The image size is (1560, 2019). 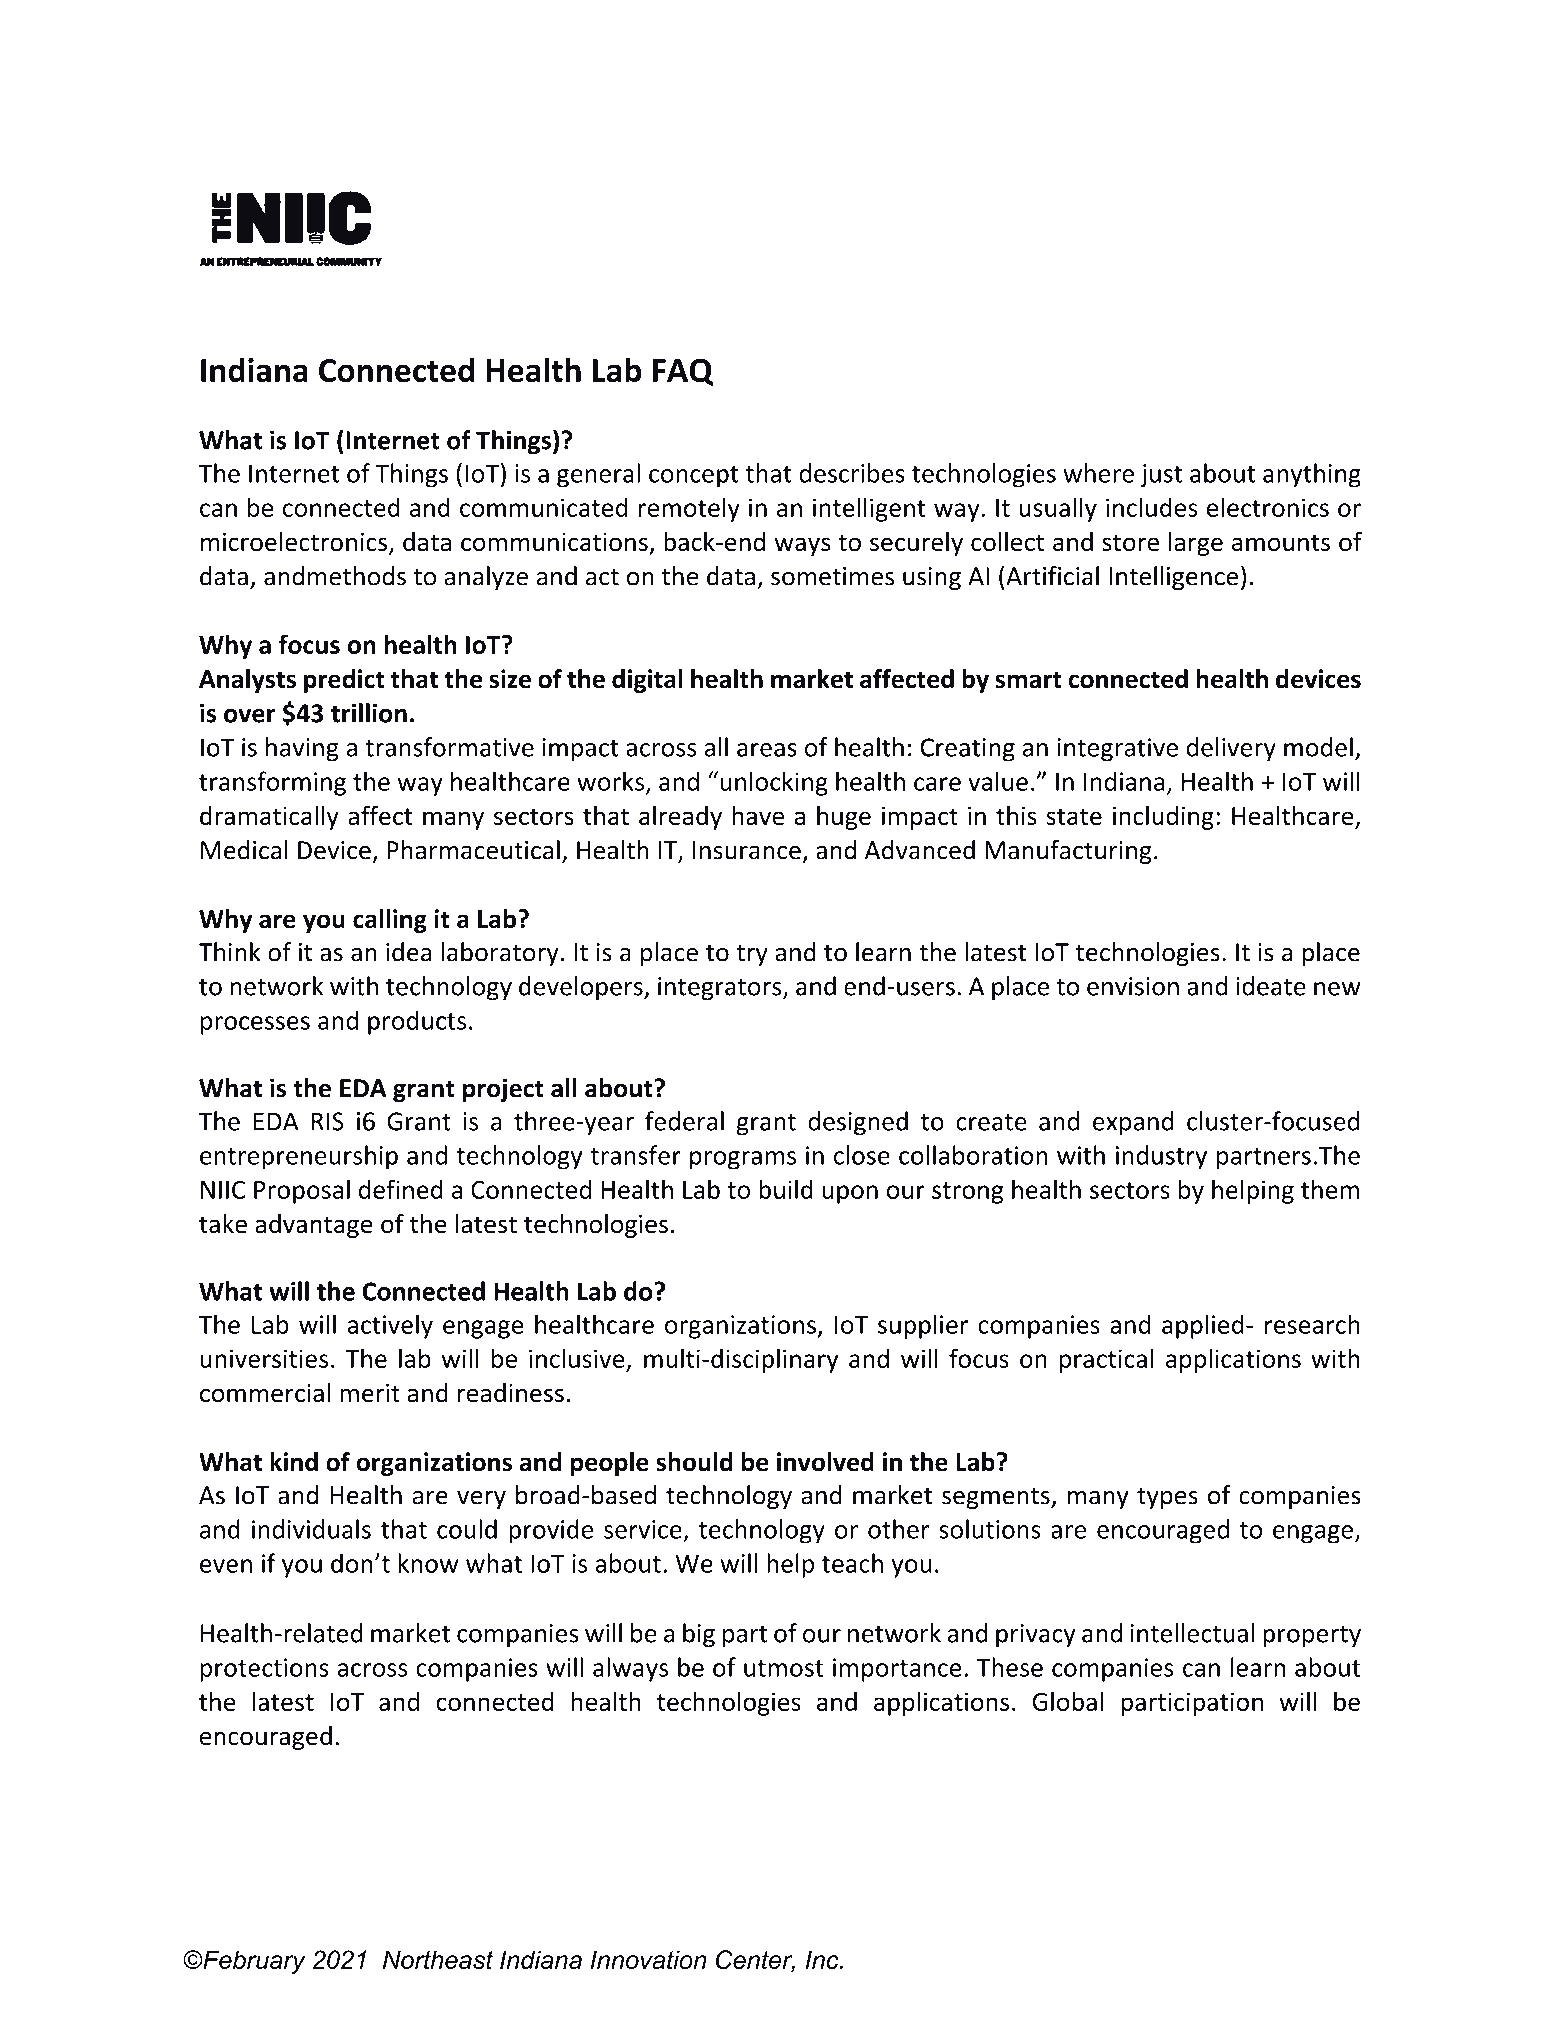 What do you see at coordinates (852, 473) in the screenshot?
I see `describes` at bounding box center [852, 473].
